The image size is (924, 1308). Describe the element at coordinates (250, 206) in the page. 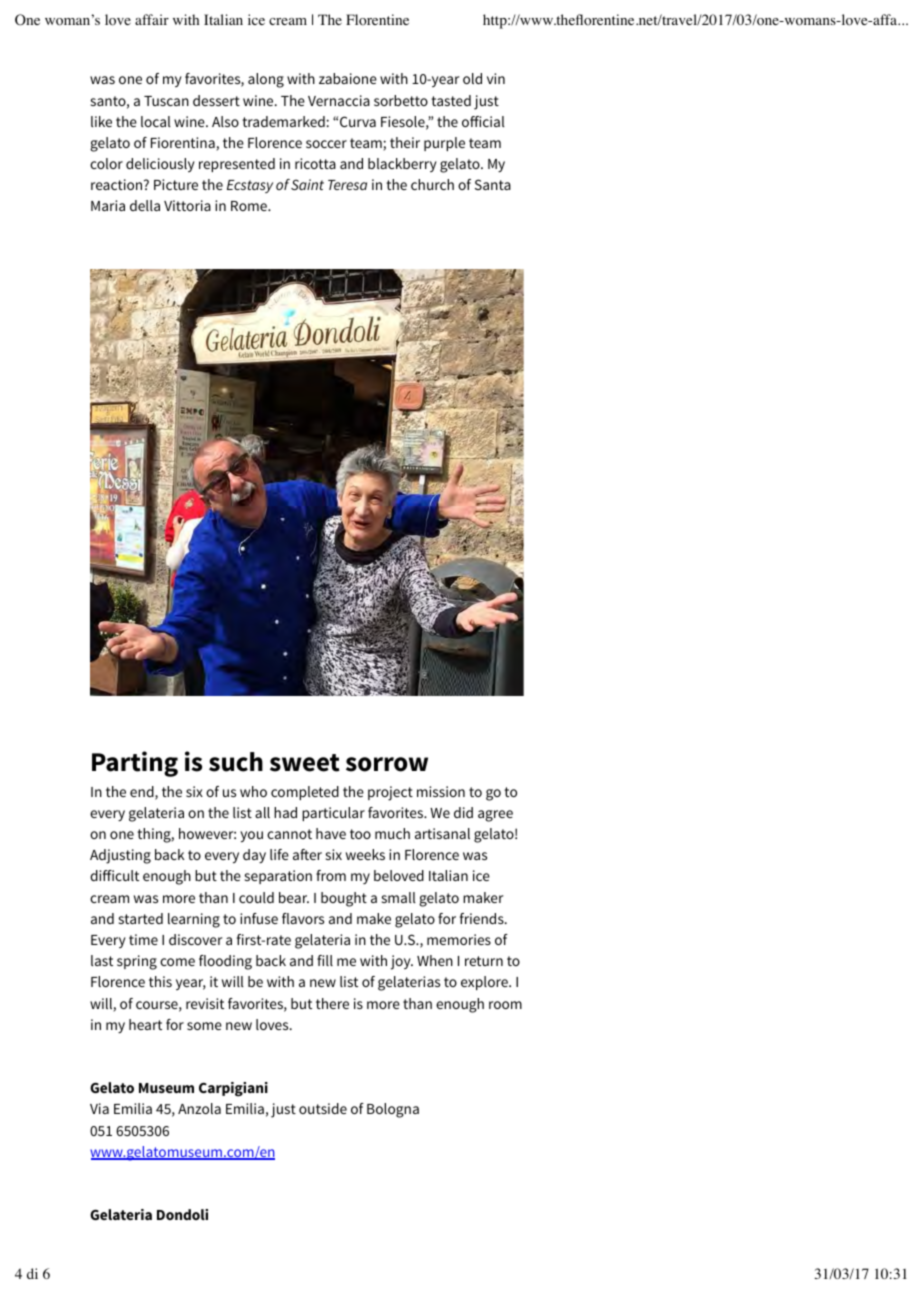

I see `Rome` at that location.
